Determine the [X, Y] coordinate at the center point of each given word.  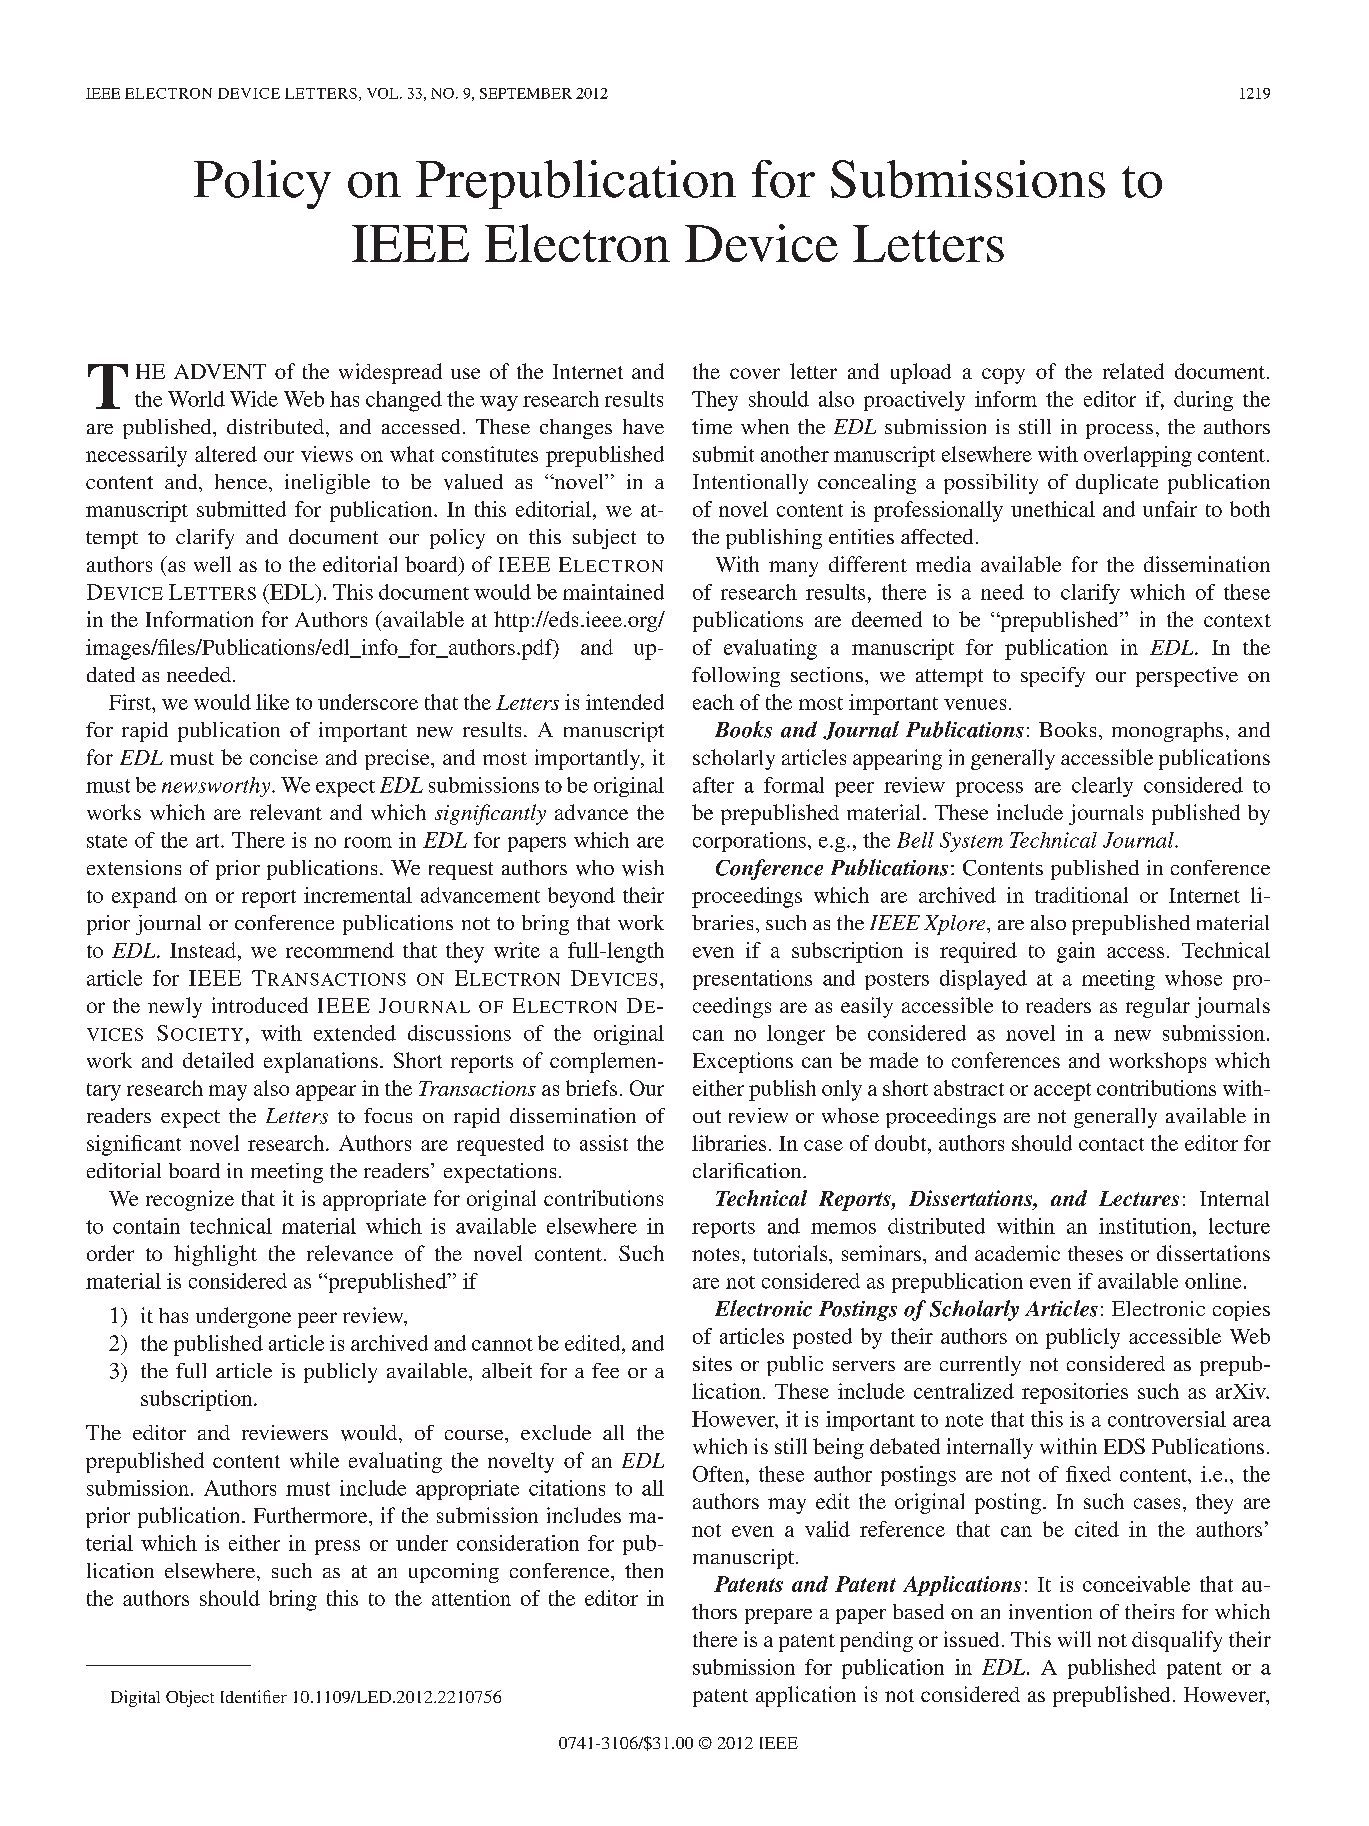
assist [604, 1143]
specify [1053, 677]
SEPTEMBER [526, 93]
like [272, 702]
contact [1111, 1144]
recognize [190, 1200]
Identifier [254, 1696]
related [1133, 371]
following [736, 677]
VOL [384, 93]
